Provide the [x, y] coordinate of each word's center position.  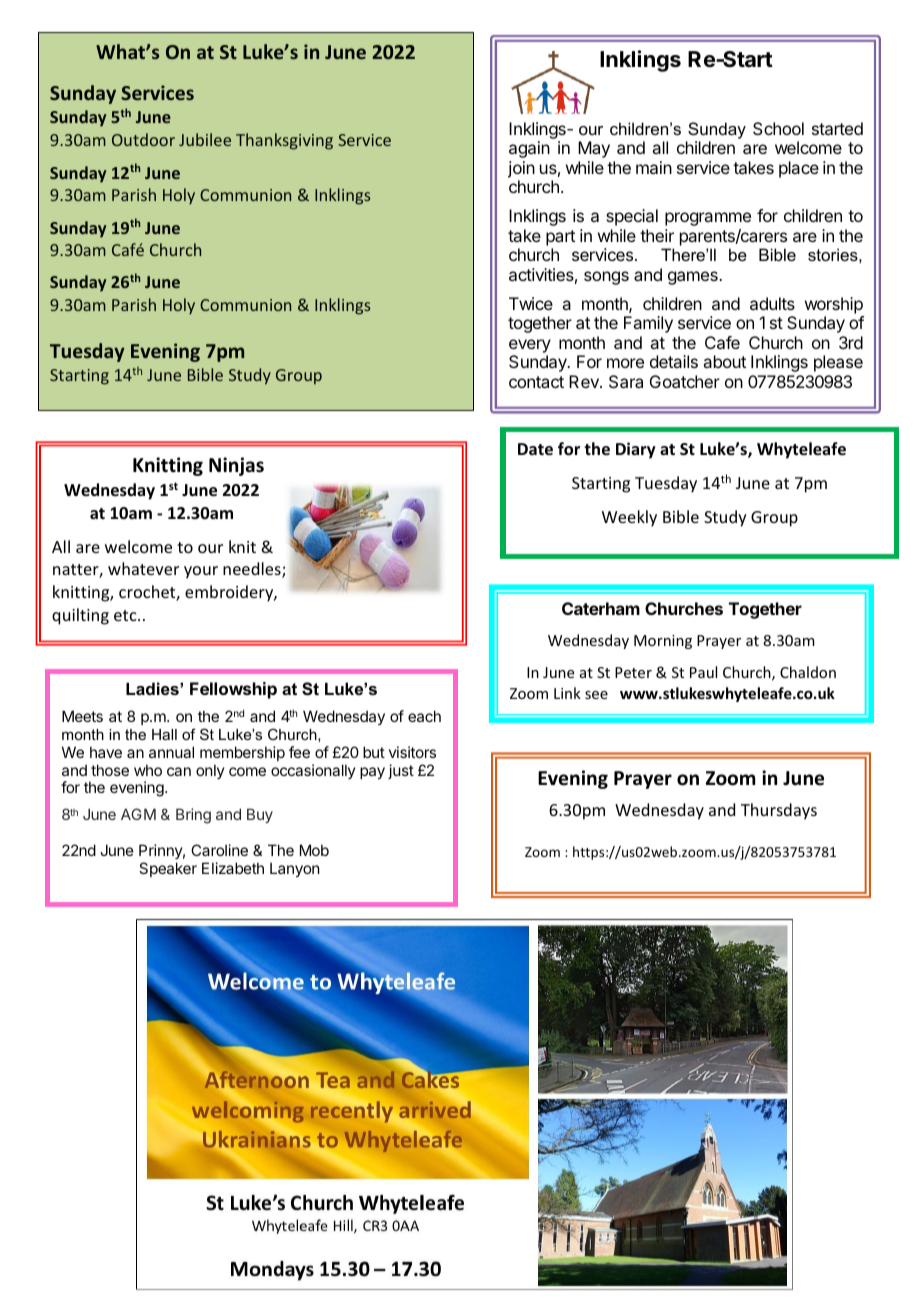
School [778, 128]
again [529, 149]
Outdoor [143, 139]
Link [567, 693]
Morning [663, 642]
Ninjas [236, 466]
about [724, 361]
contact [536, 382]
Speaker [168, 869]
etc [126, 615]
